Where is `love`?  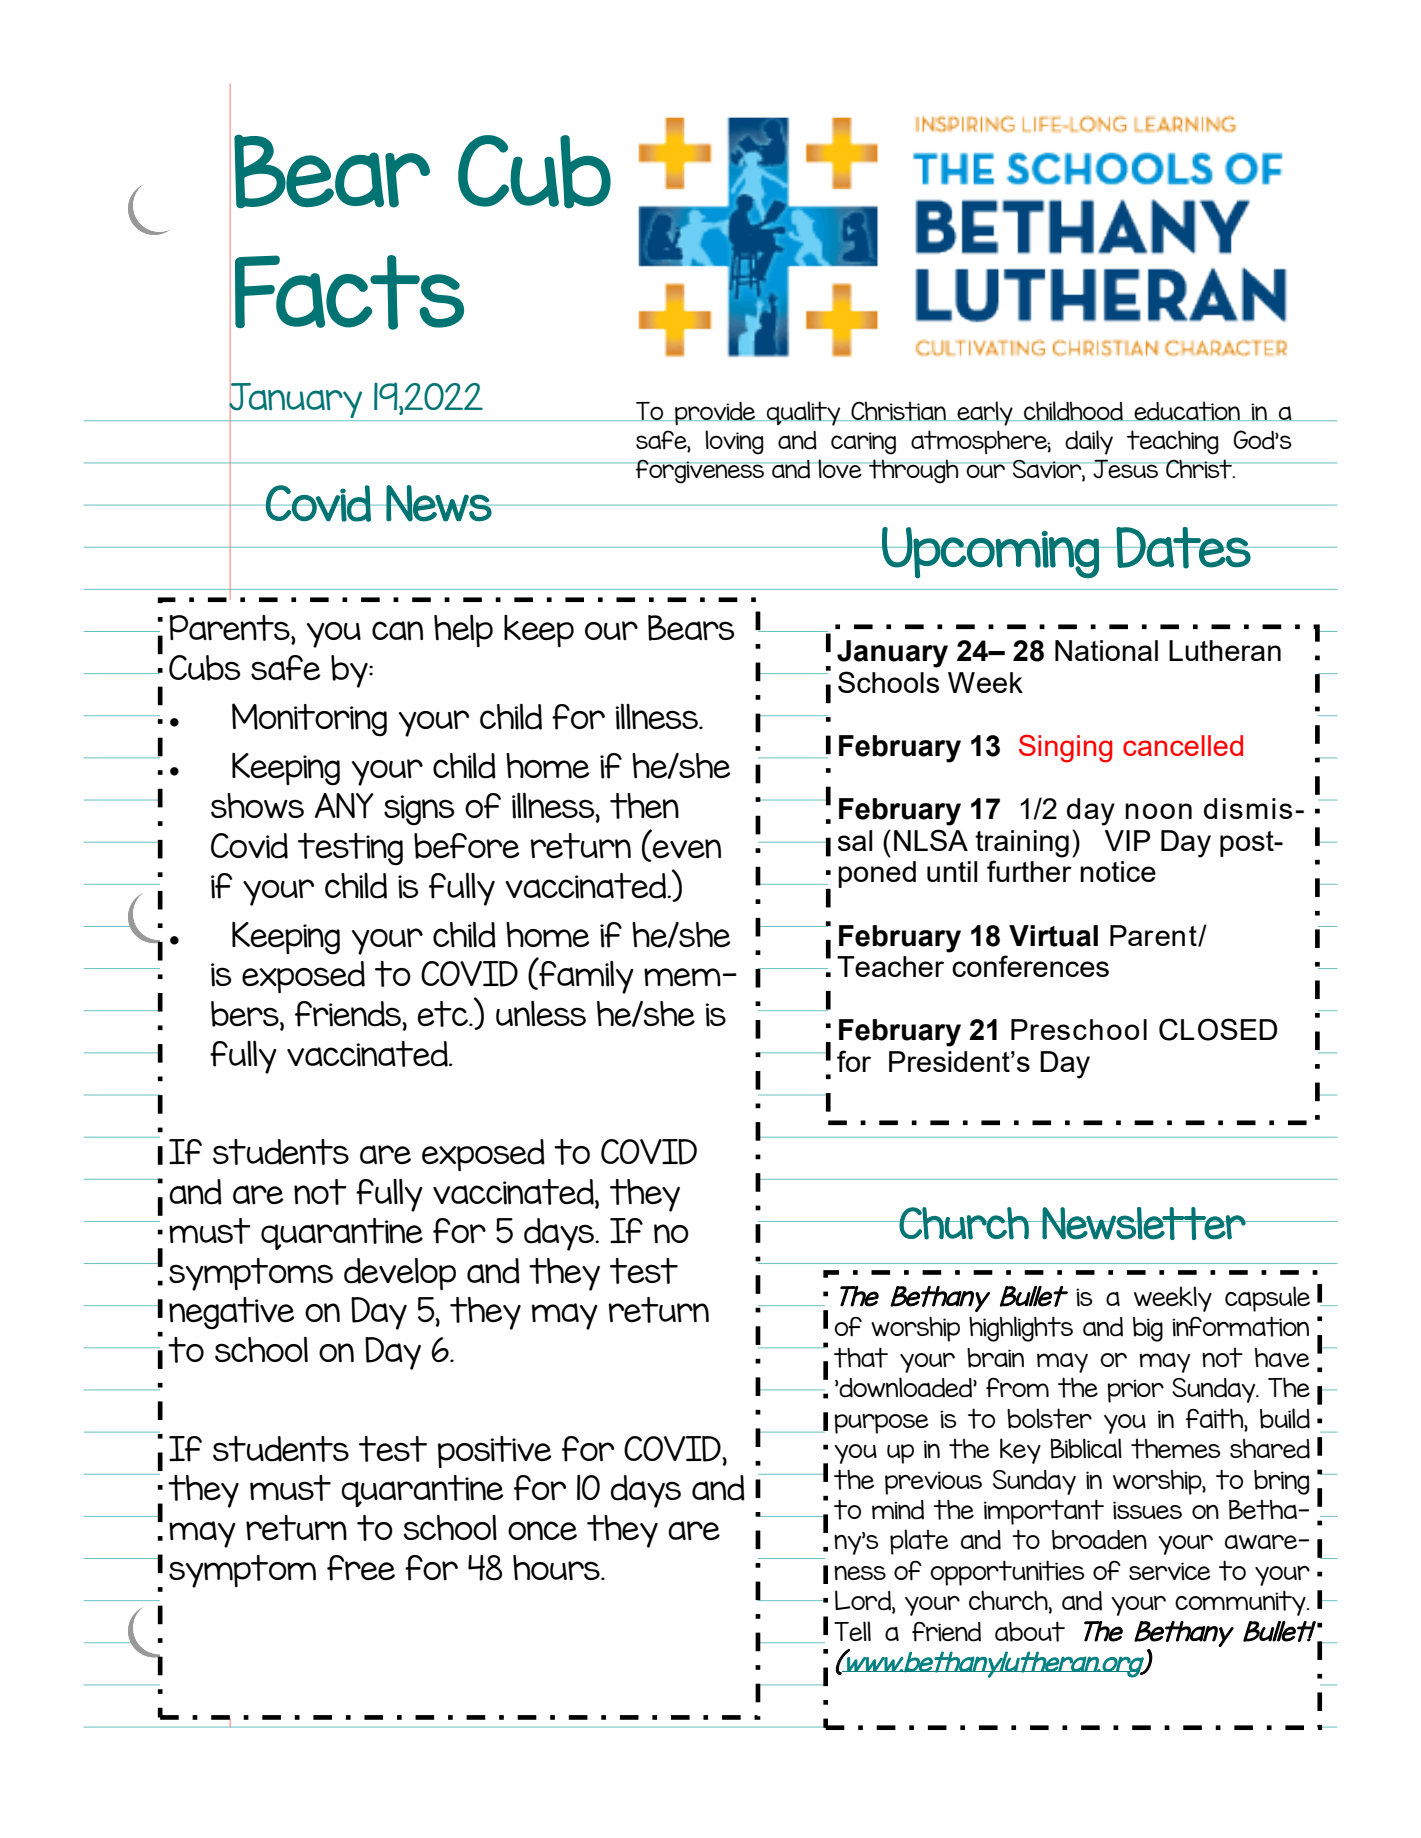
love is located at coordinates (840, 468).
